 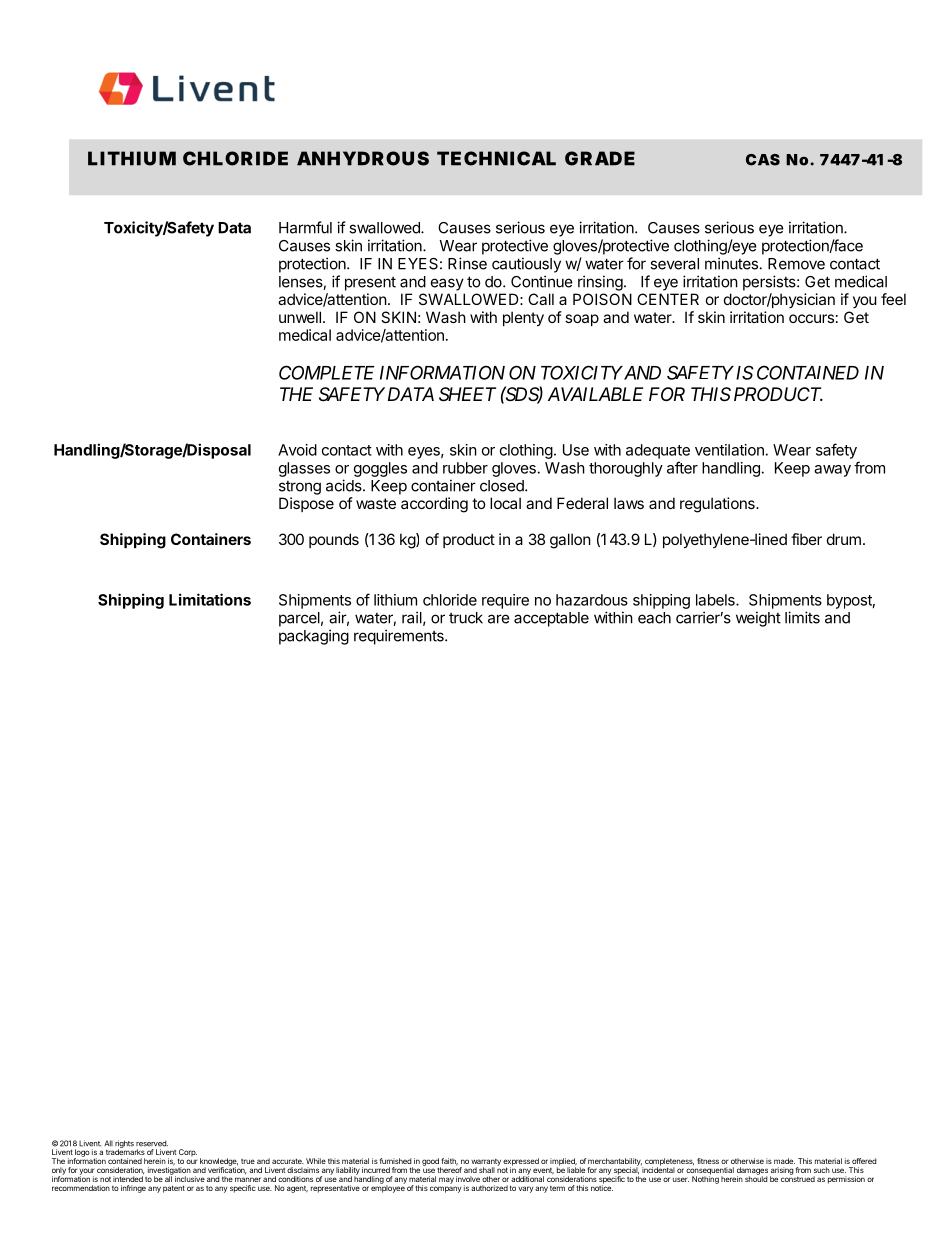 What do you see at coordinates (187, 1154) in the page?
I see `Corp` at bounding box center [187, 1154].
